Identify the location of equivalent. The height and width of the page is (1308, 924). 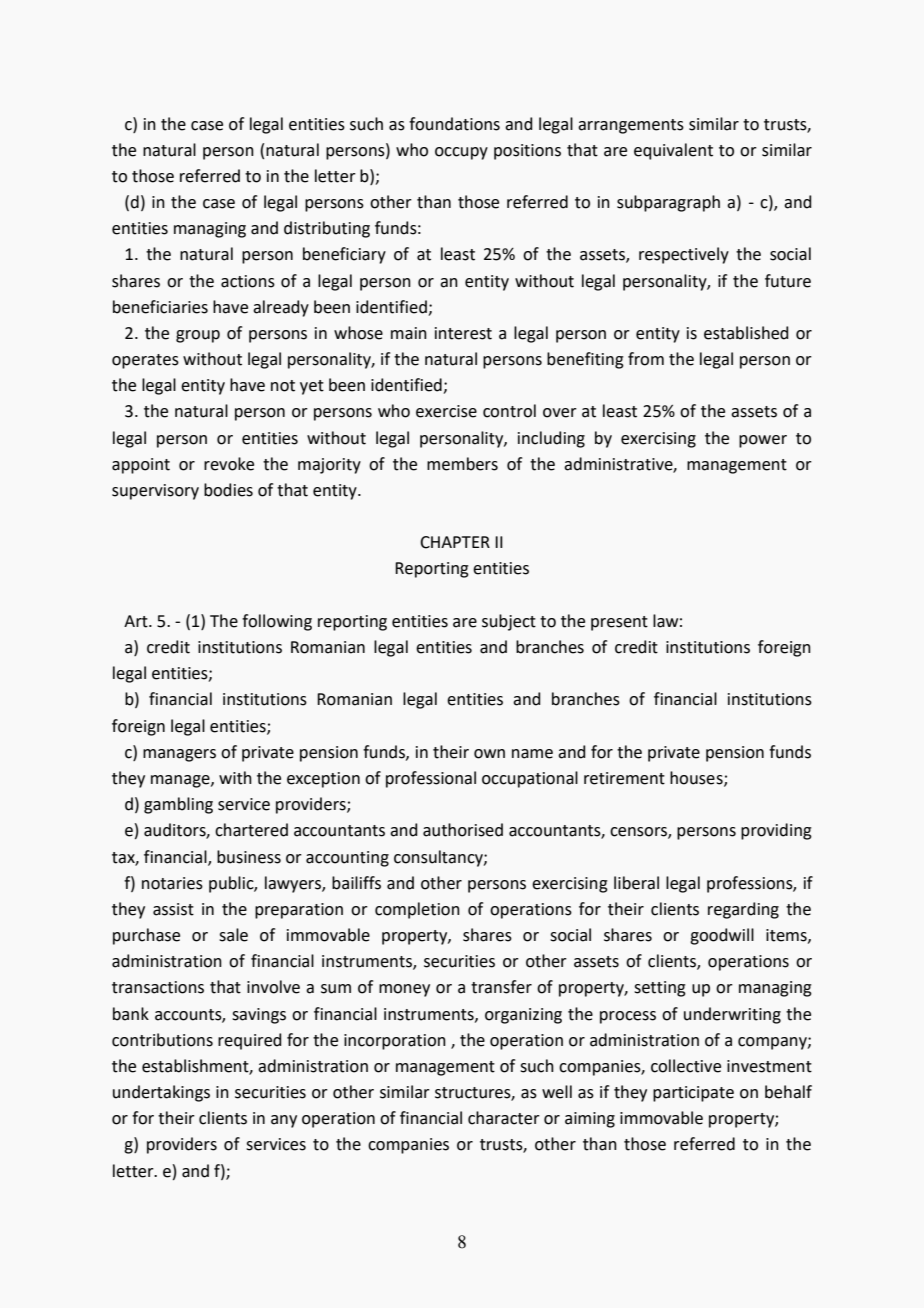
(673, 151).
